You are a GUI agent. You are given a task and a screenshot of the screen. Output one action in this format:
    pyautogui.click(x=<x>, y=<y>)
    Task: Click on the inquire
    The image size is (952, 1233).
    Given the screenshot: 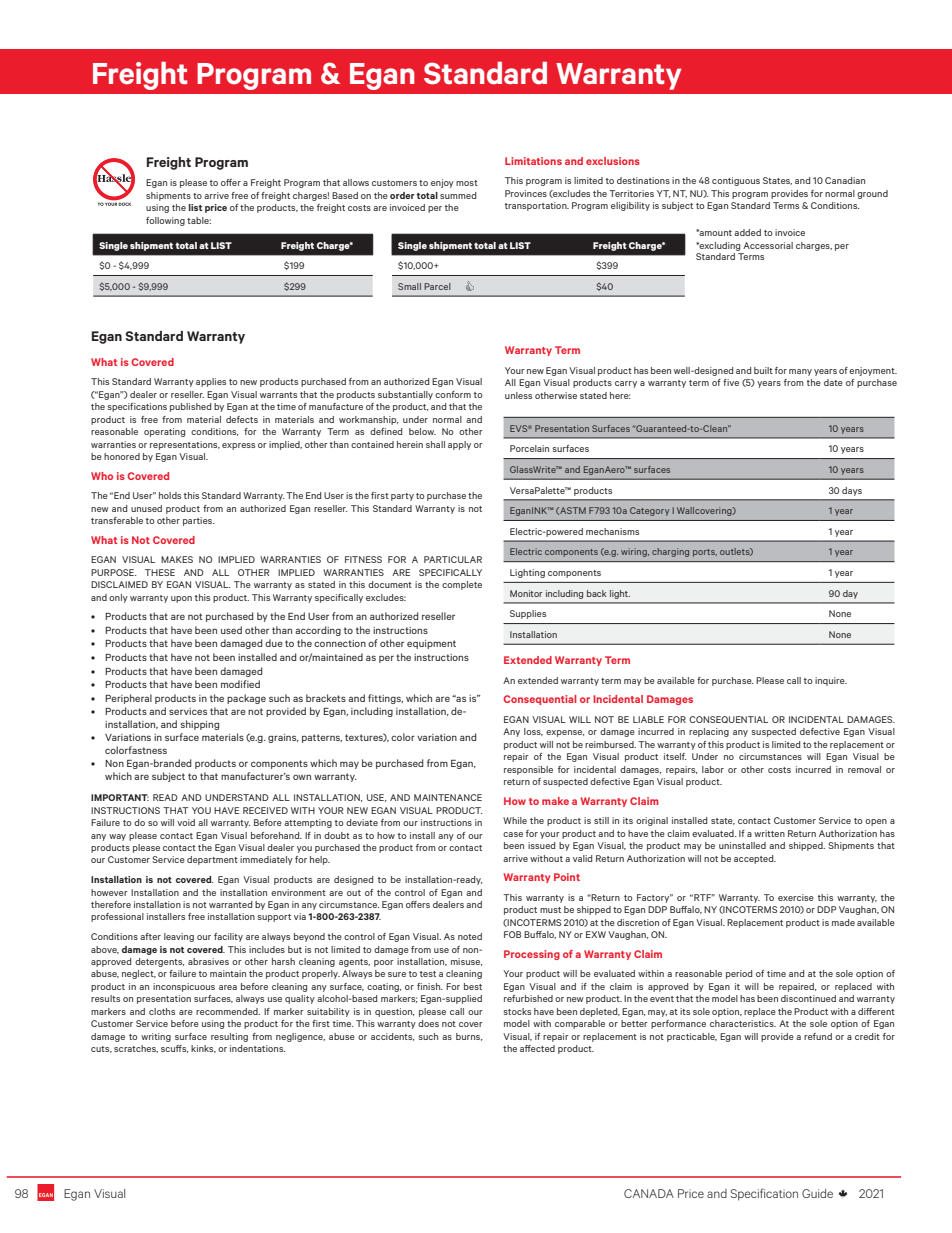 What is the action you would take?
    pyautogui.click(x=831, y=681)
